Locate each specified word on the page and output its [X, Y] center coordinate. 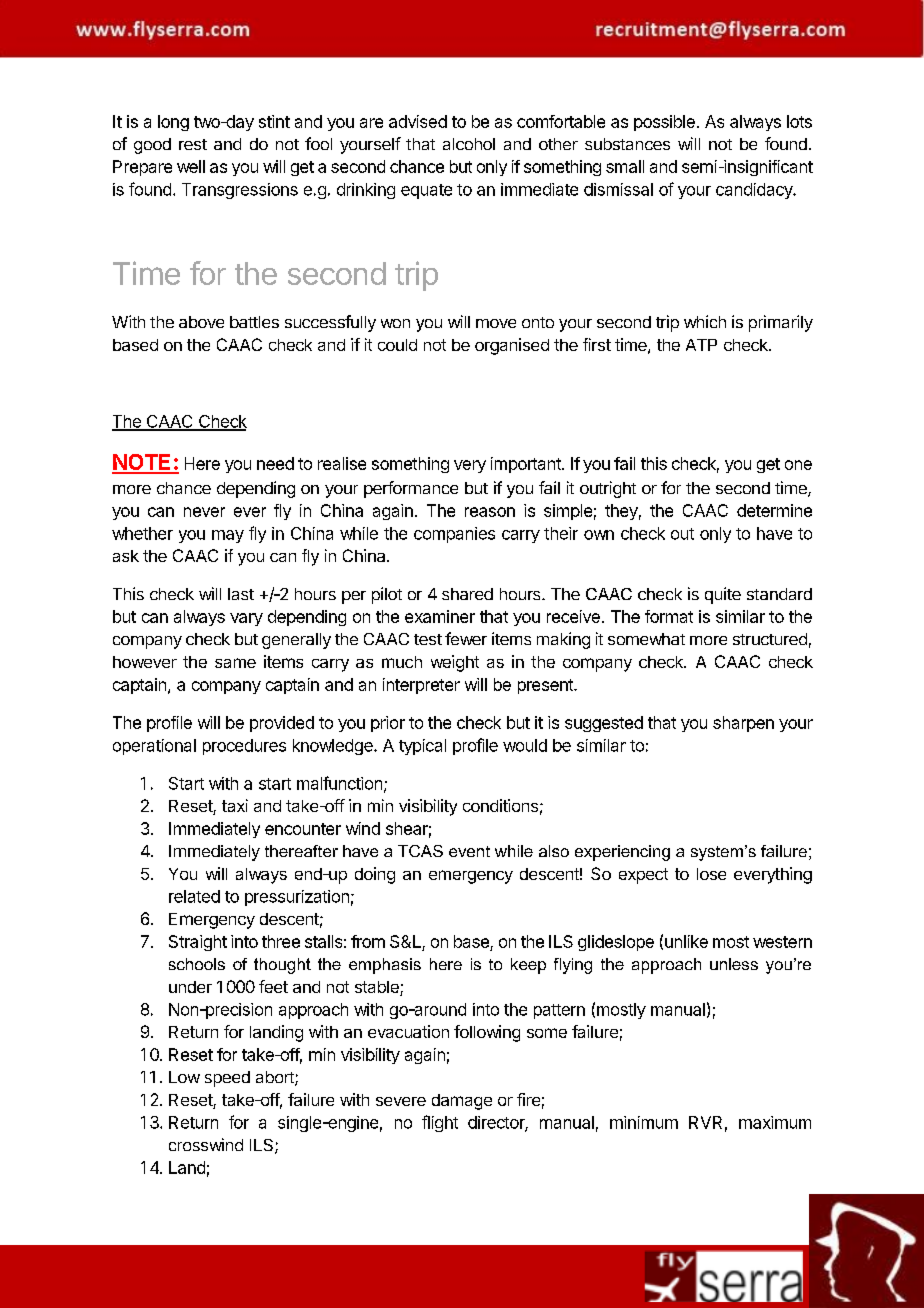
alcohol [469, 144]
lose [711, 874]
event [469, 851]
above [201, 322]
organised [512, 346]
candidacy [755, 191]
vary [246, 619]
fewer [466, 638]
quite [723, 595]
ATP [701, 345]
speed [227, 1079]
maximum [775, 1122]
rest [193, 144]
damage [462, 1102]
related [194, 896]
